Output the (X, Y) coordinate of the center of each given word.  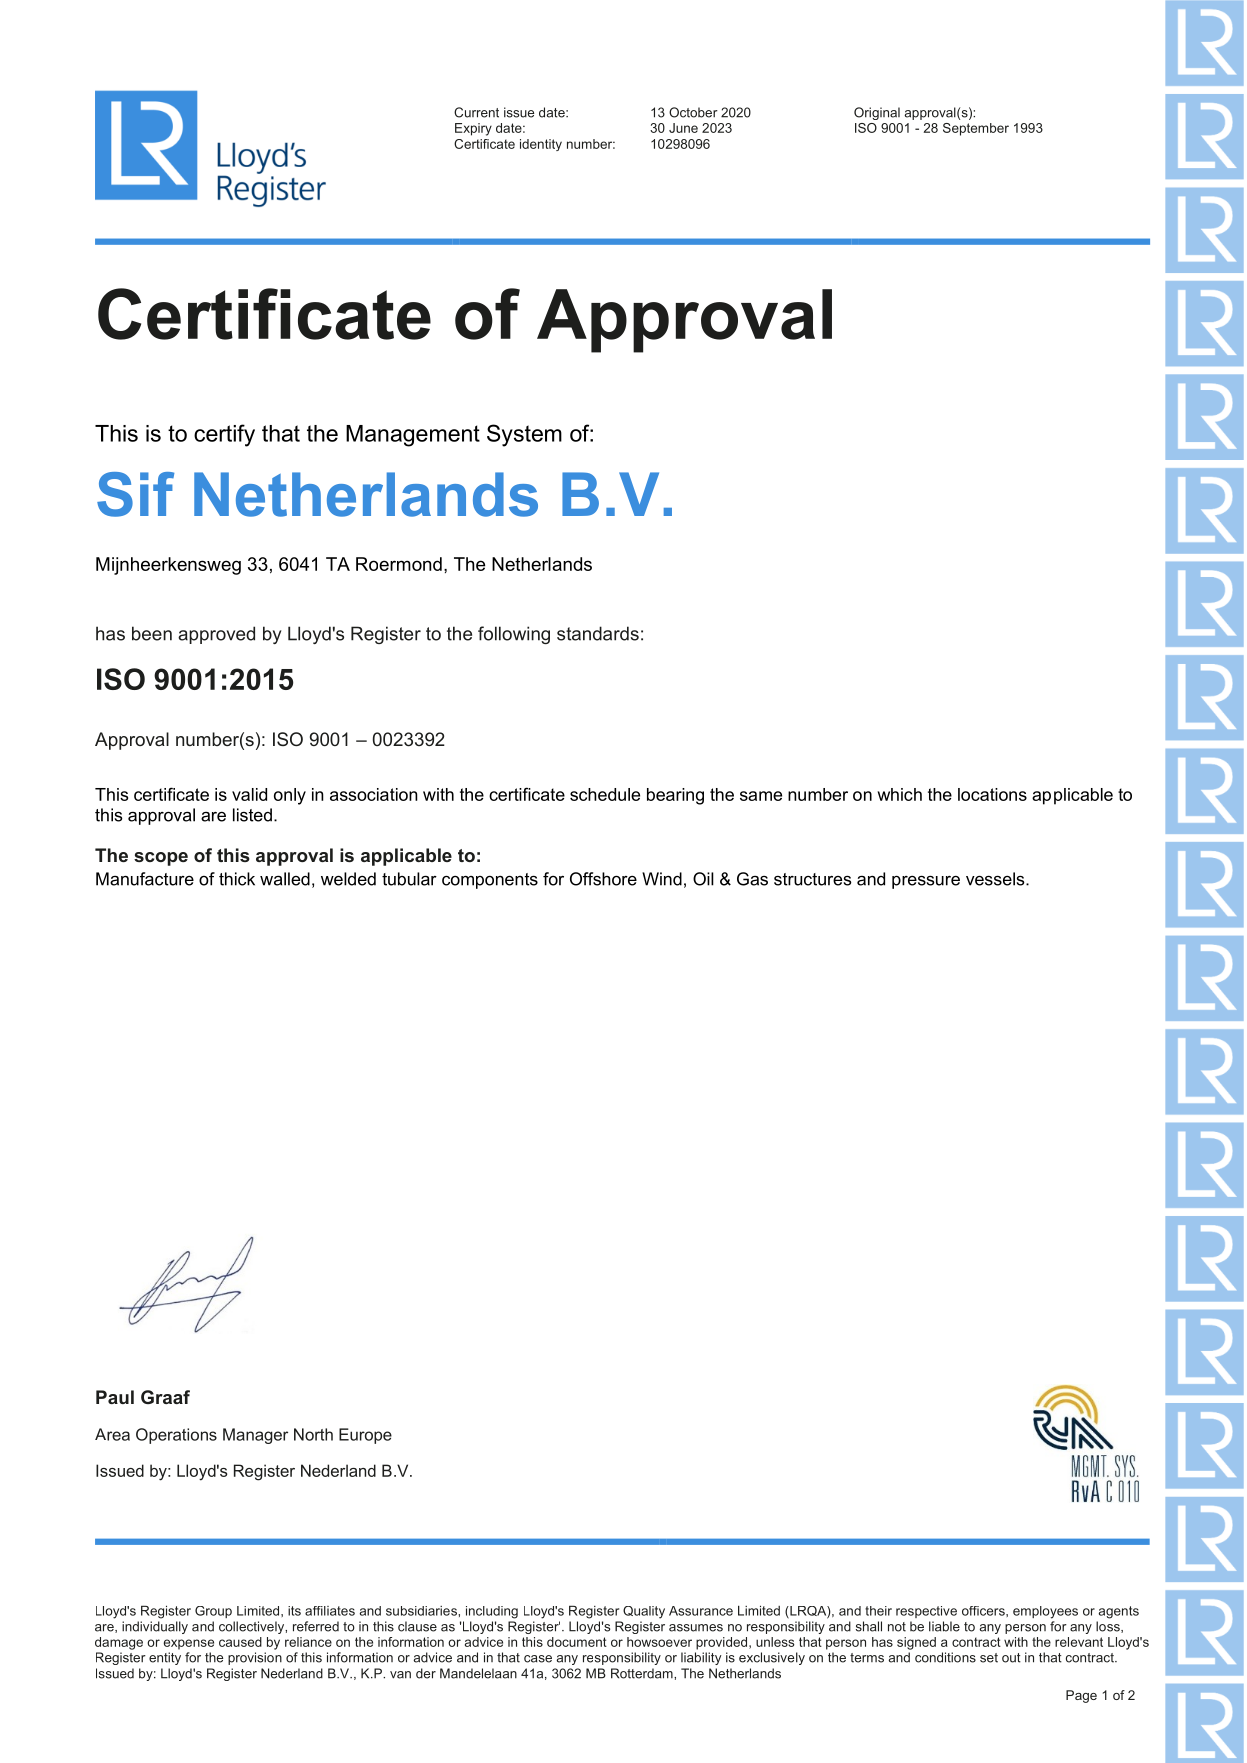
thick (237, 879)
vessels (996, 879)
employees (1045, 1612)
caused (240, 1642)
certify (224, 435)
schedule (605, 794)
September (976, 129)
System (524, 435)
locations (992, 794)
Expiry (473, 129)
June (683, 128)
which (899, 794)
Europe (365, 1436)
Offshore (603, 879)
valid (249, 794)
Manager (255, 1436)
